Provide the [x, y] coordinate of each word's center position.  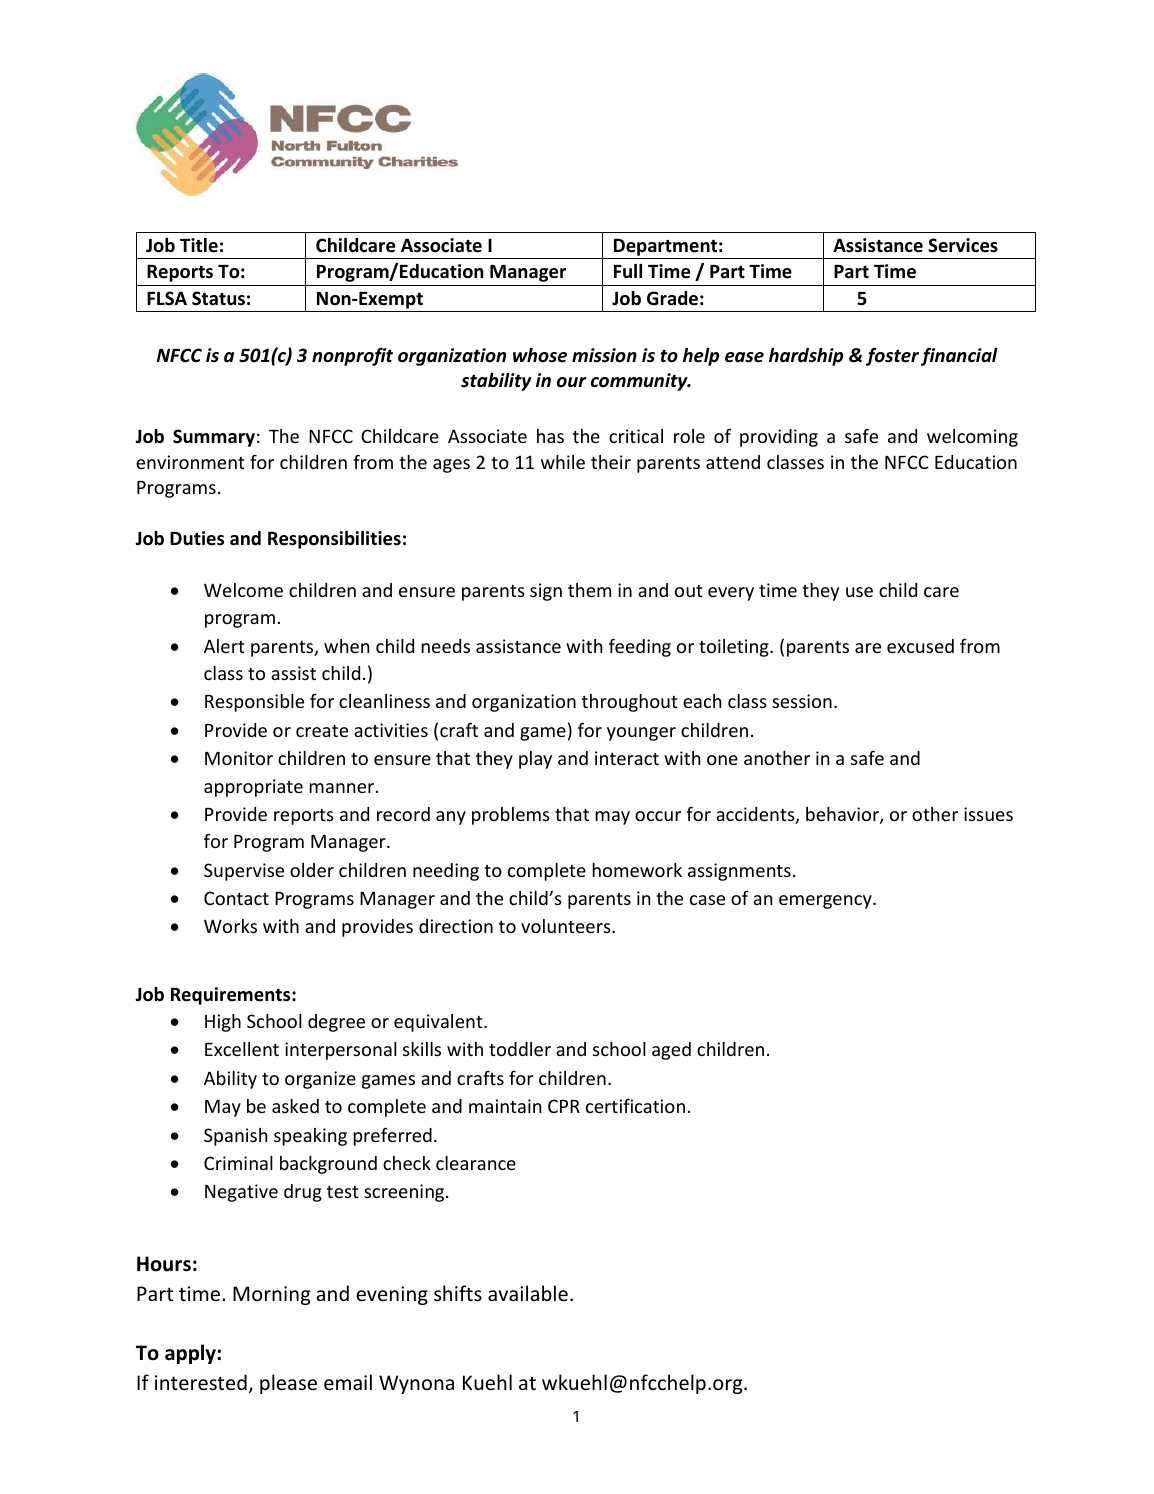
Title [199, 245]
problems [511, 816]
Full [628, 271]
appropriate [253, 788]
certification [635, 1105]
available [528, 1293]
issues [988, 814]
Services [963, 245]
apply [191, 1354]
